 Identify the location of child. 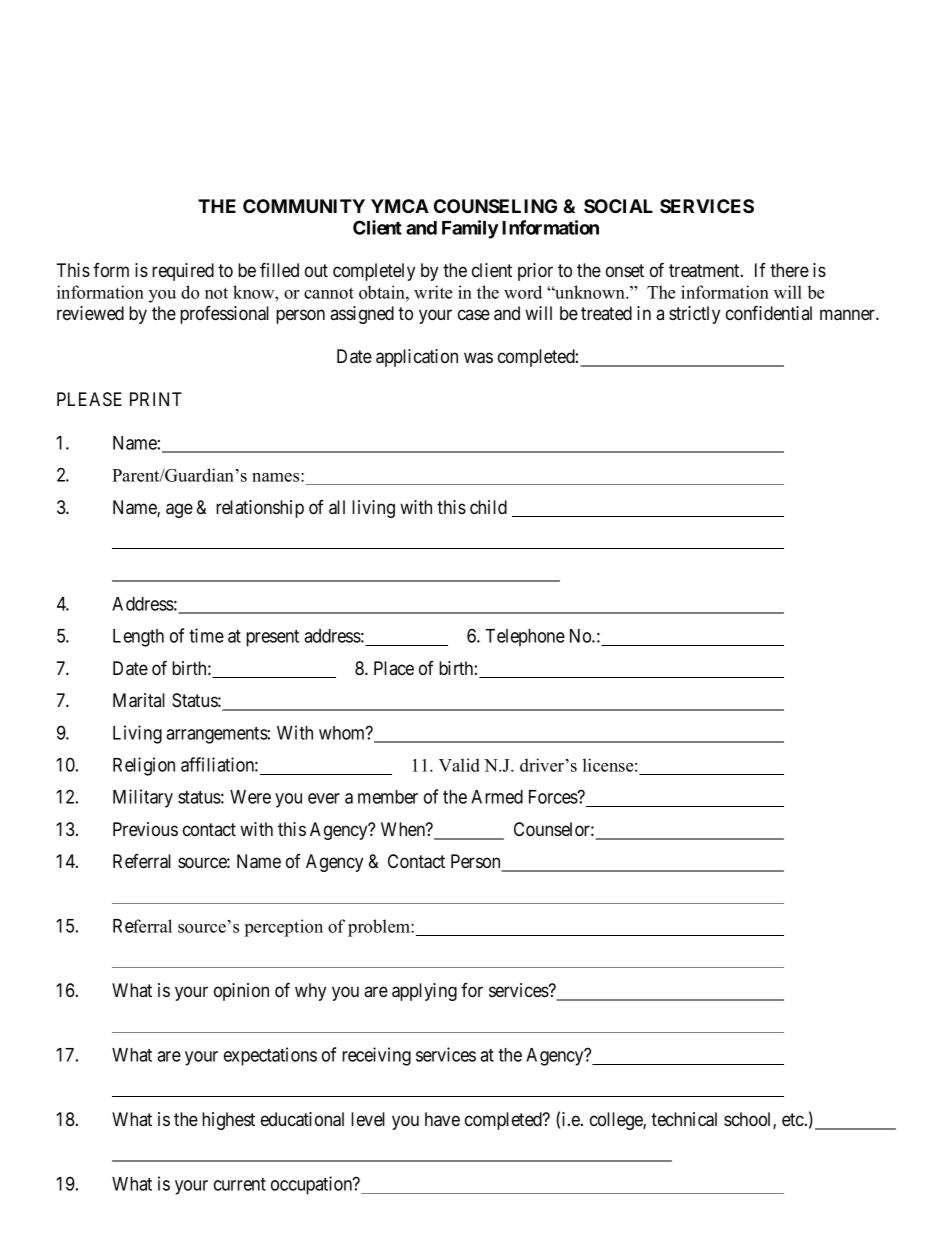
(488, 507).
